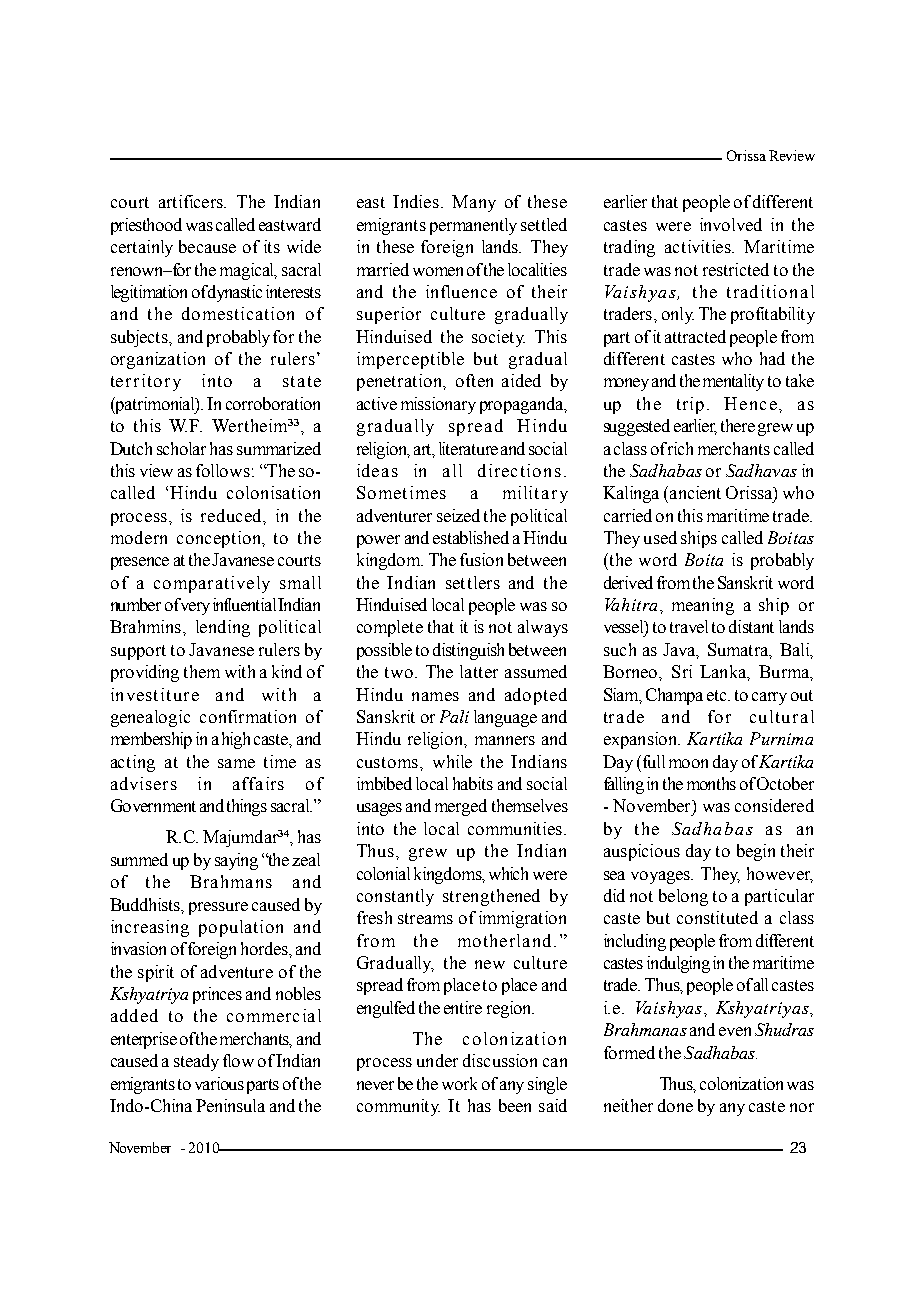  What do you see at coordinates (459, 1083) in the image?
I see `work` at bounding box center [459, 1083].
